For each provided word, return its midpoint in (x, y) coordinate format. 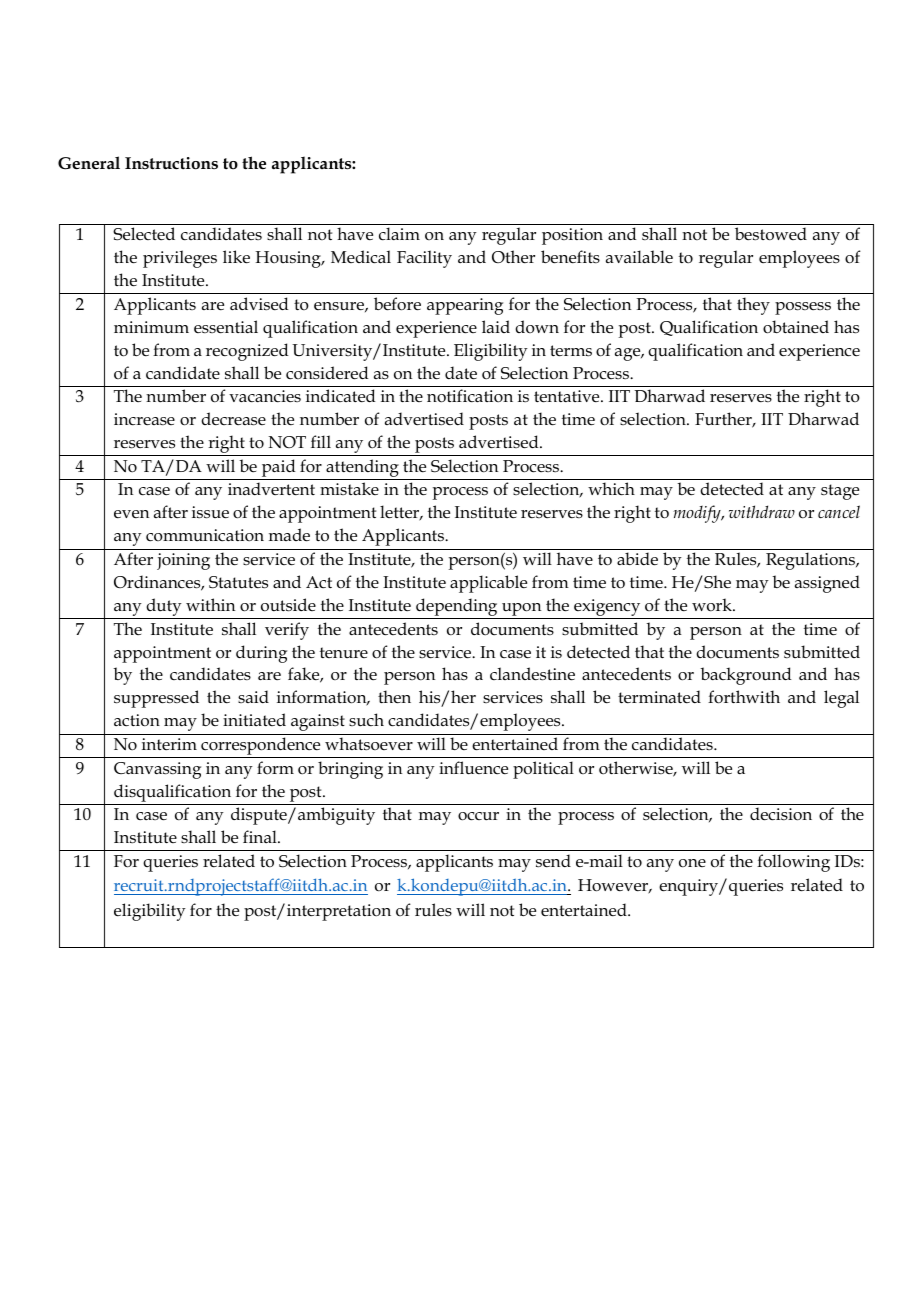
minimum (151, 327)
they (753, 306)
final (261, 836)
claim (399, 233)
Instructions (171, 163)
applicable (488, 584)
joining (183, 561)
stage (840, 492)
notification (470, 396)
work (713, 605)
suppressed (156, 699)
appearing (465, 306)
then (394, 697)
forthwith (744, 697)
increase (144, 419)
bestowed (771, 234)
